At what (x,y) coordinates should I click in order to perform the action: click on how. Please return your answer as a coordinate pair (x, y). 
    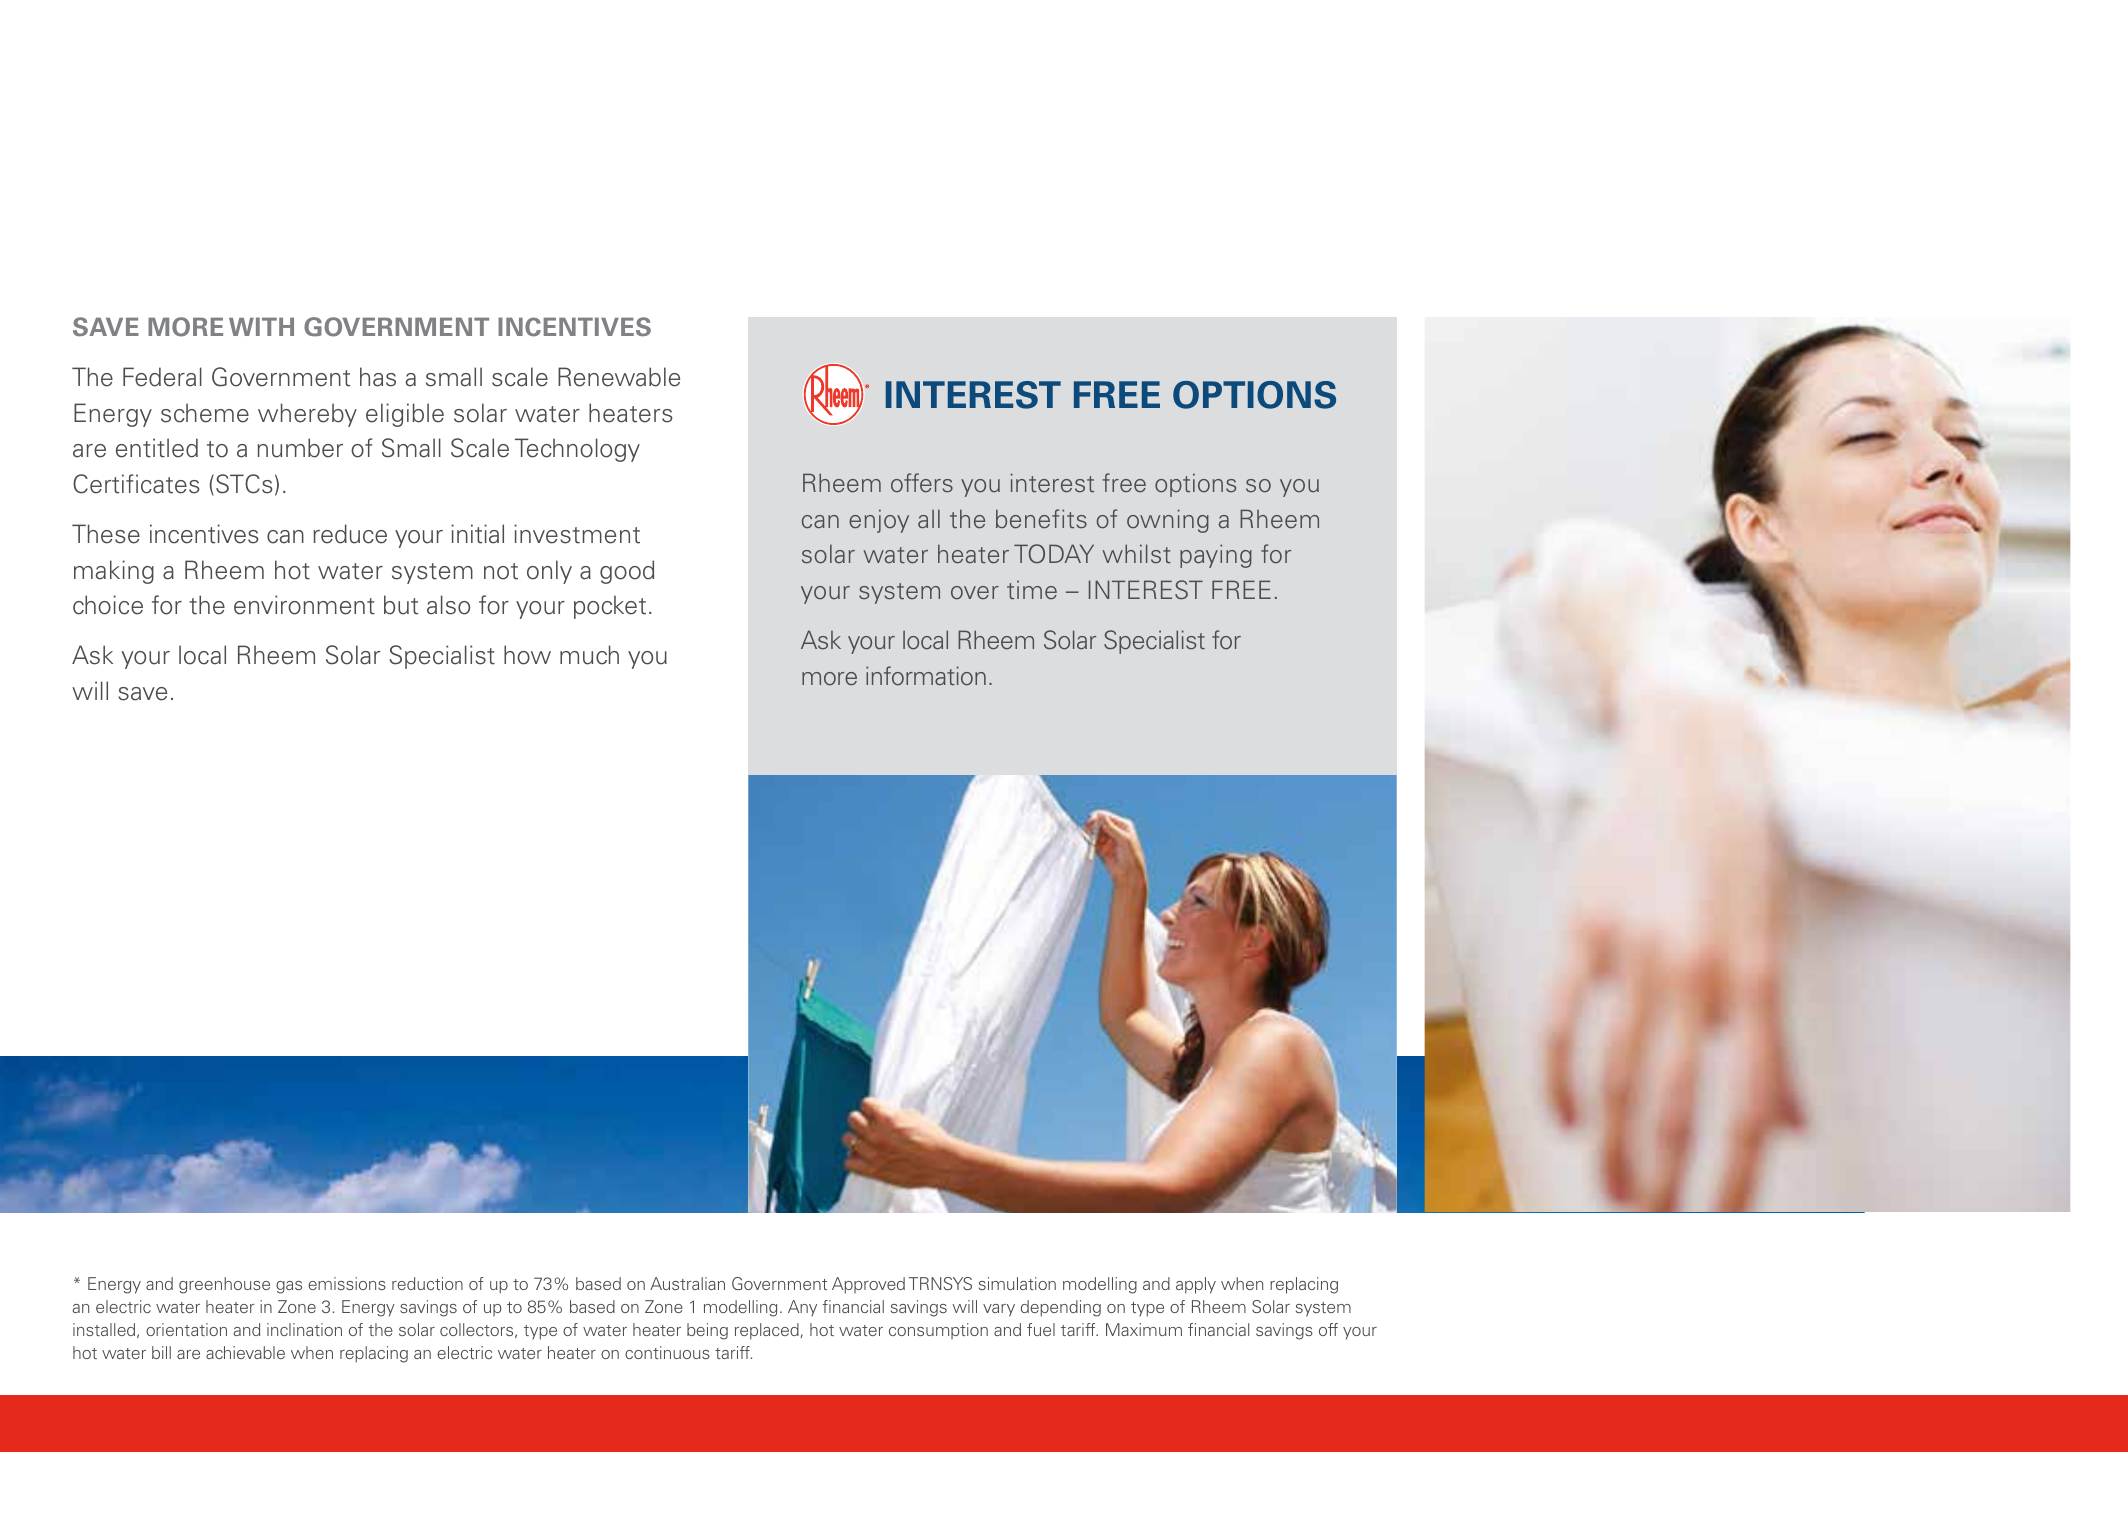
    Looking at the image, I should click on (527, 655).
